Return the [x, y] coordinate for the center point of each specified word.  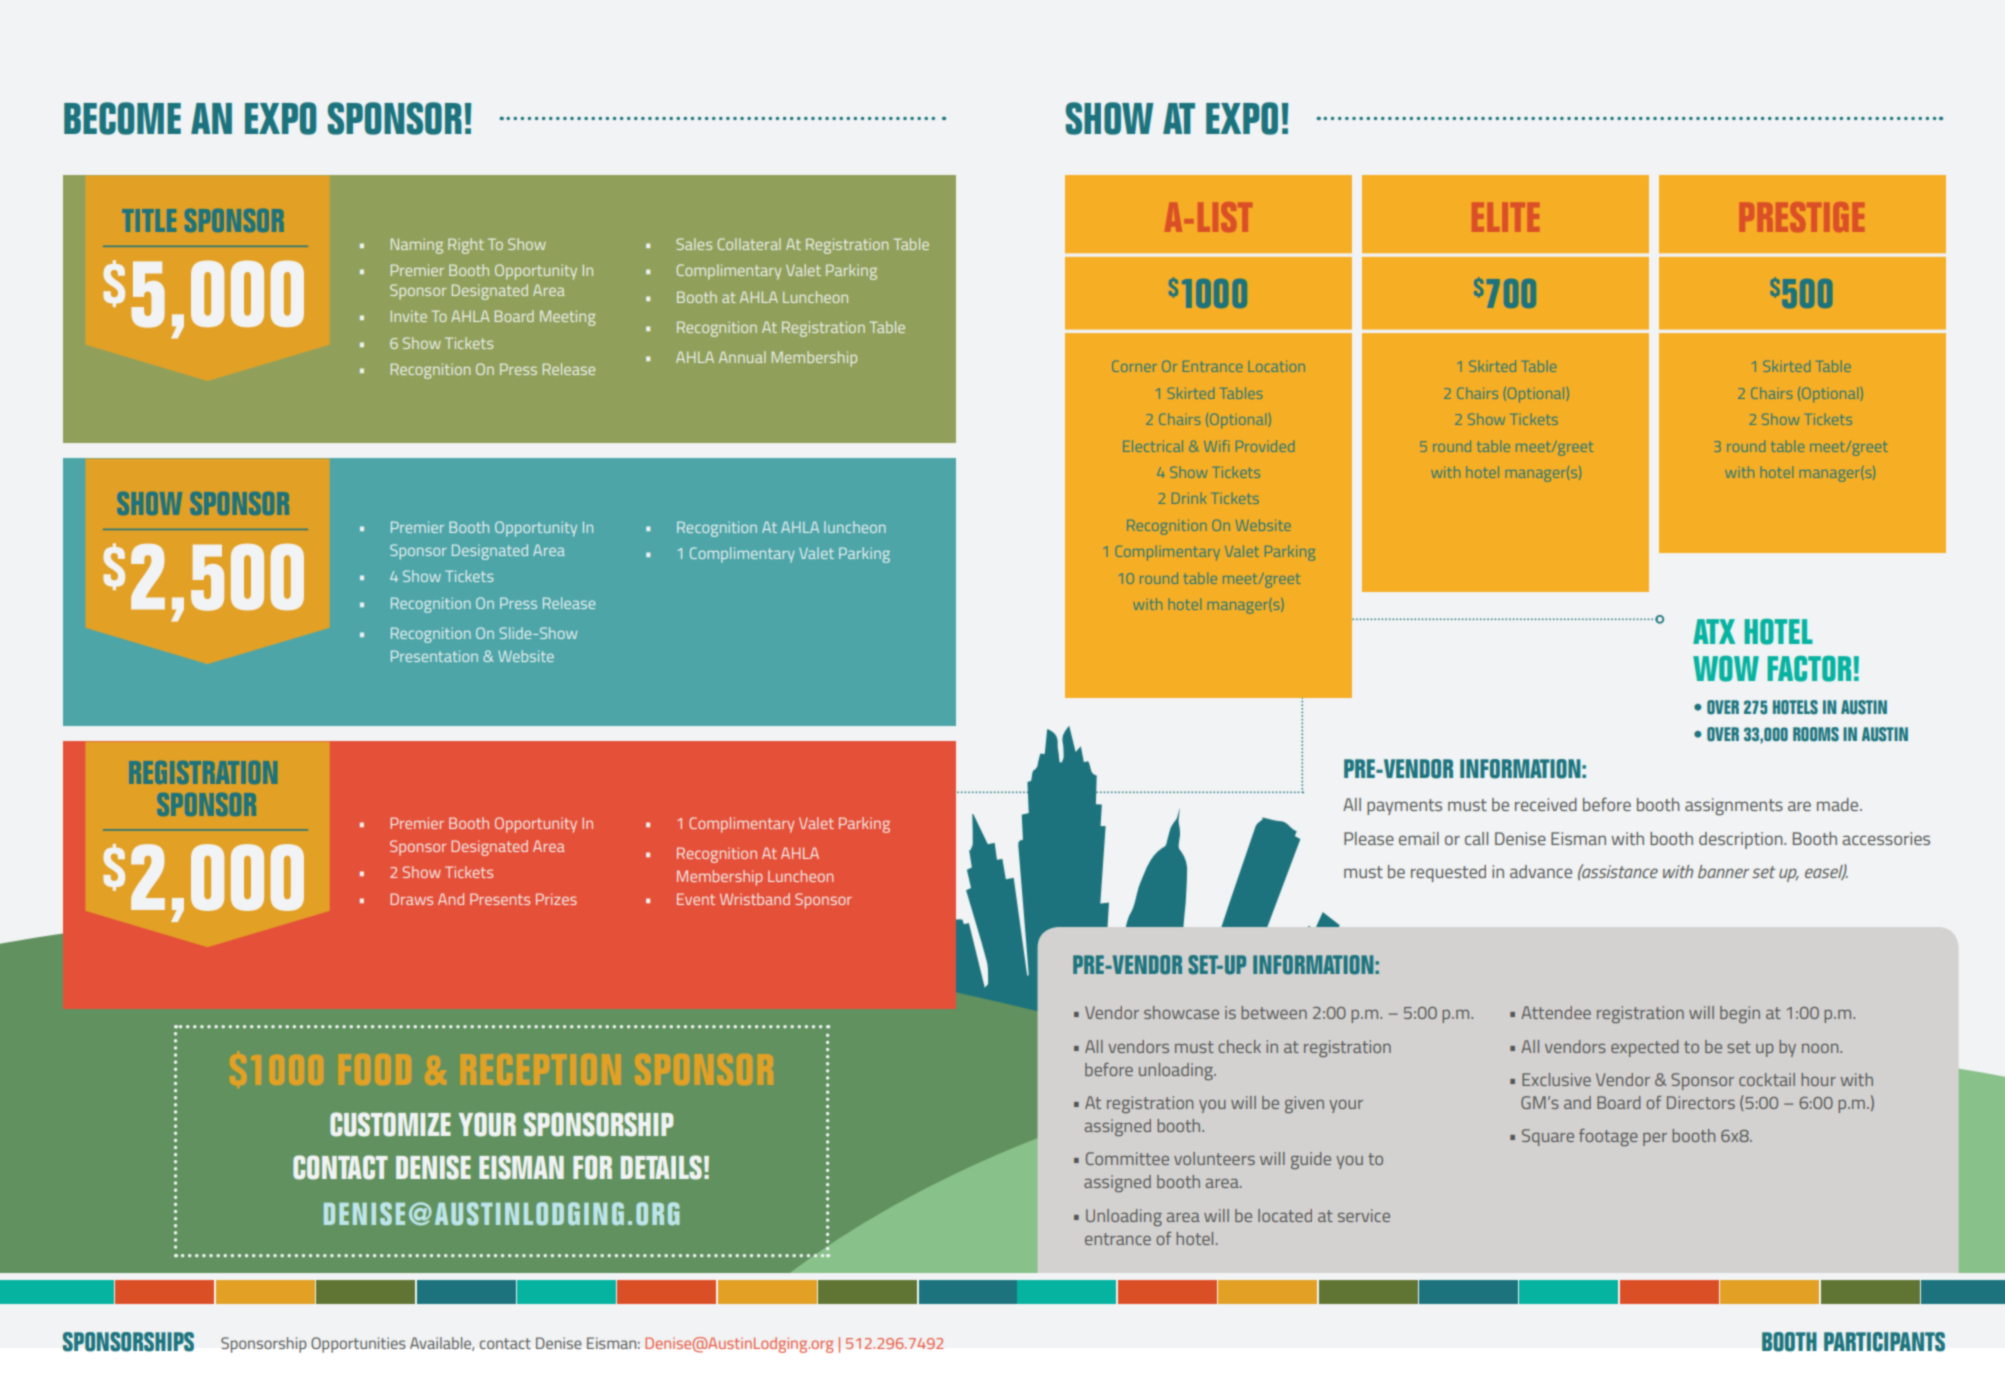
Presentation [434, 656]
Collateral [749, 244]
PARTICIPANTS [1884, 1342]
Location [1277, 366]
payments [1404, 807]
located [1285, 1215]
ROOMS [1816, 734]
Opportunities [358, 1345]
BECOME [122, 118]
